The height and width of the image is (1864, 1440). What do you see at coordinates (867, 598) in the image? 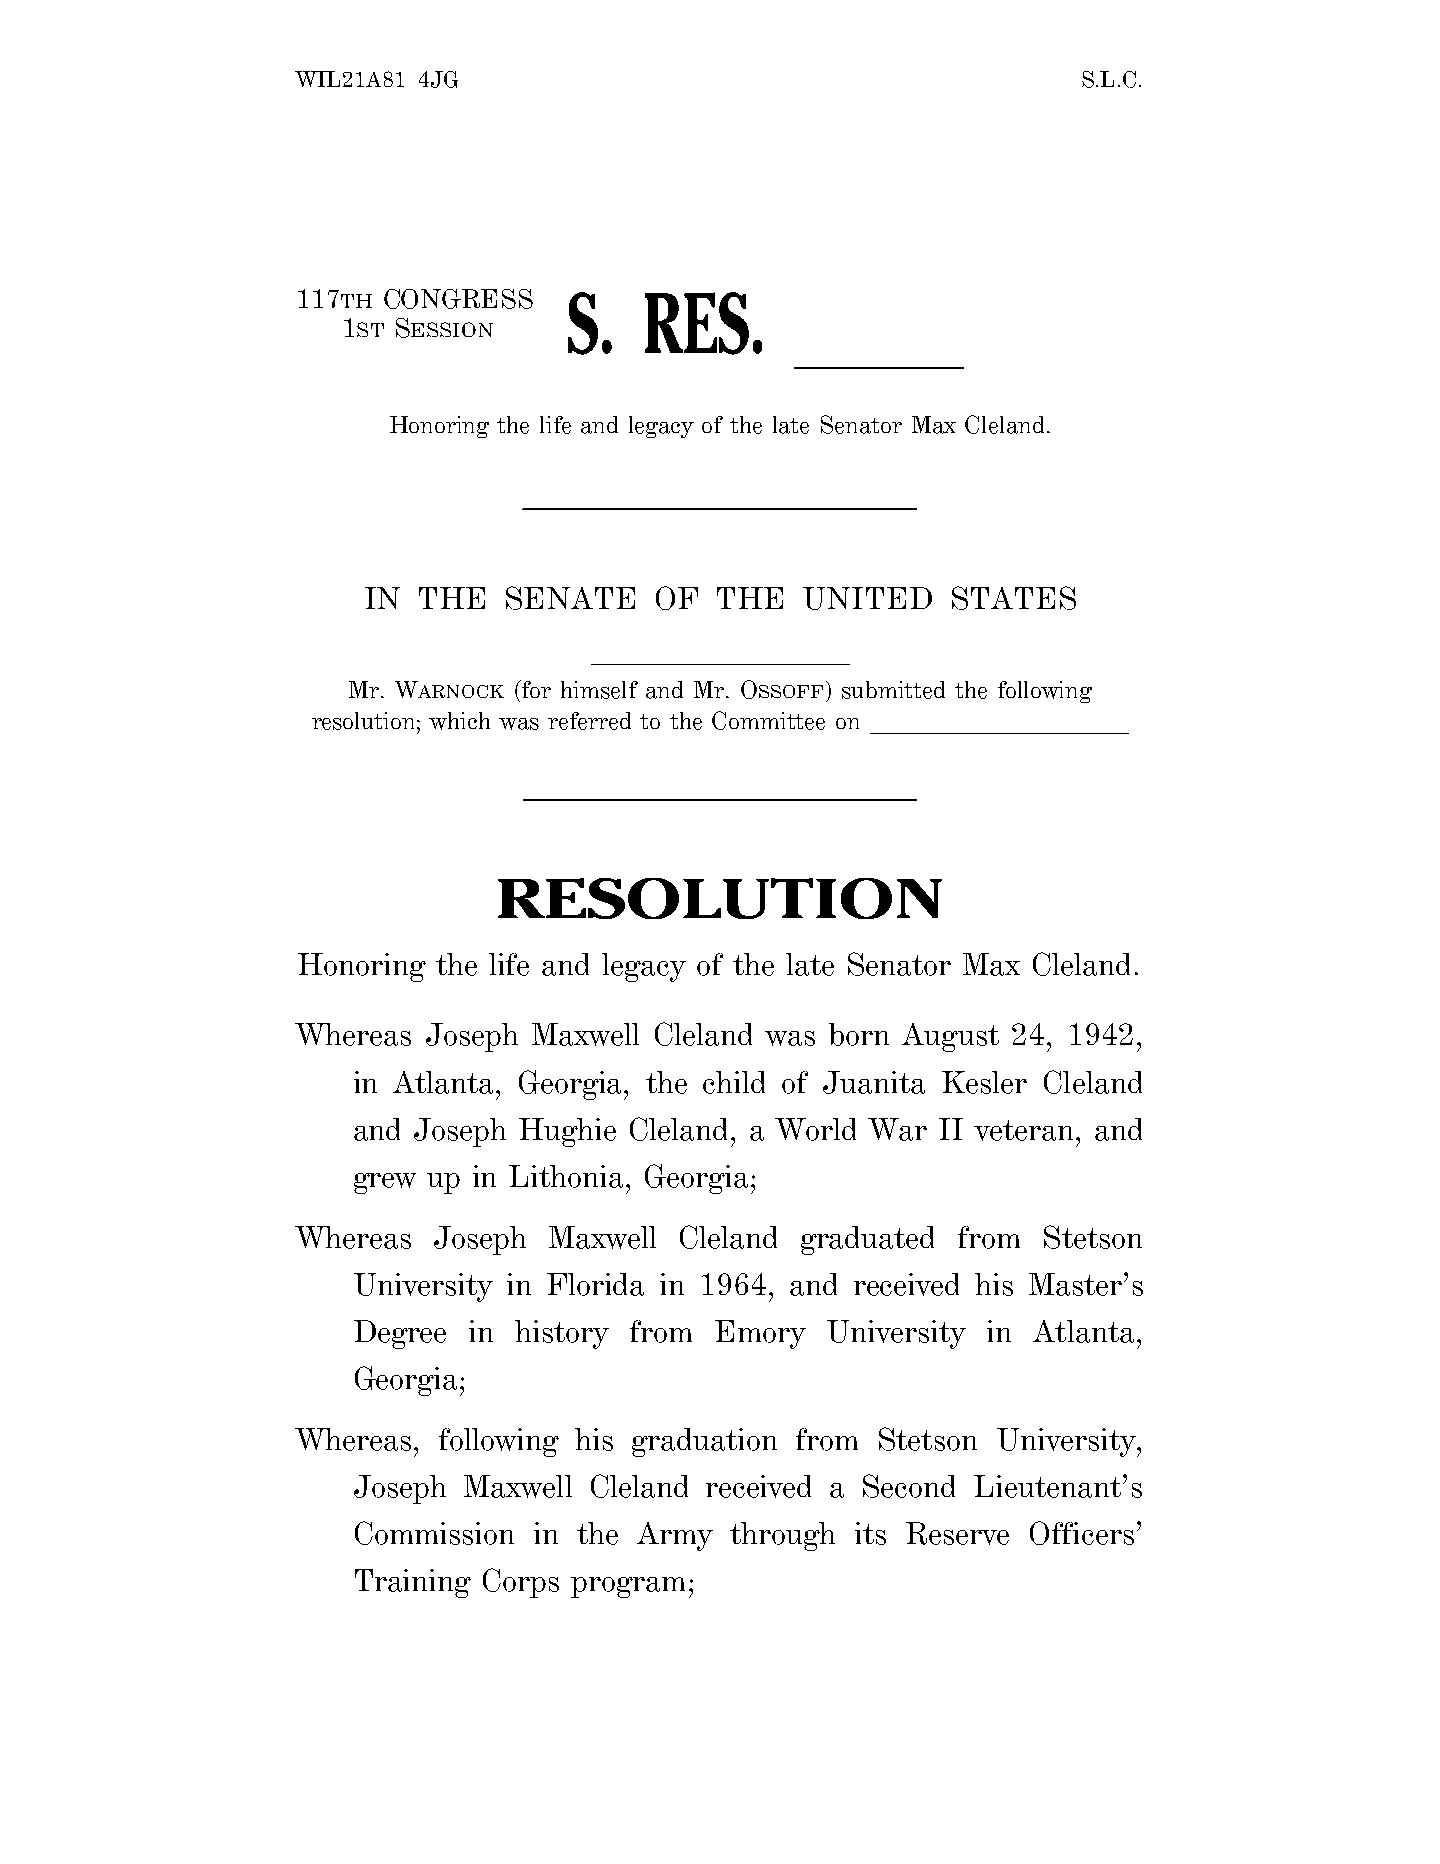
I see `UNITED` at bounding box center [867, 598].
